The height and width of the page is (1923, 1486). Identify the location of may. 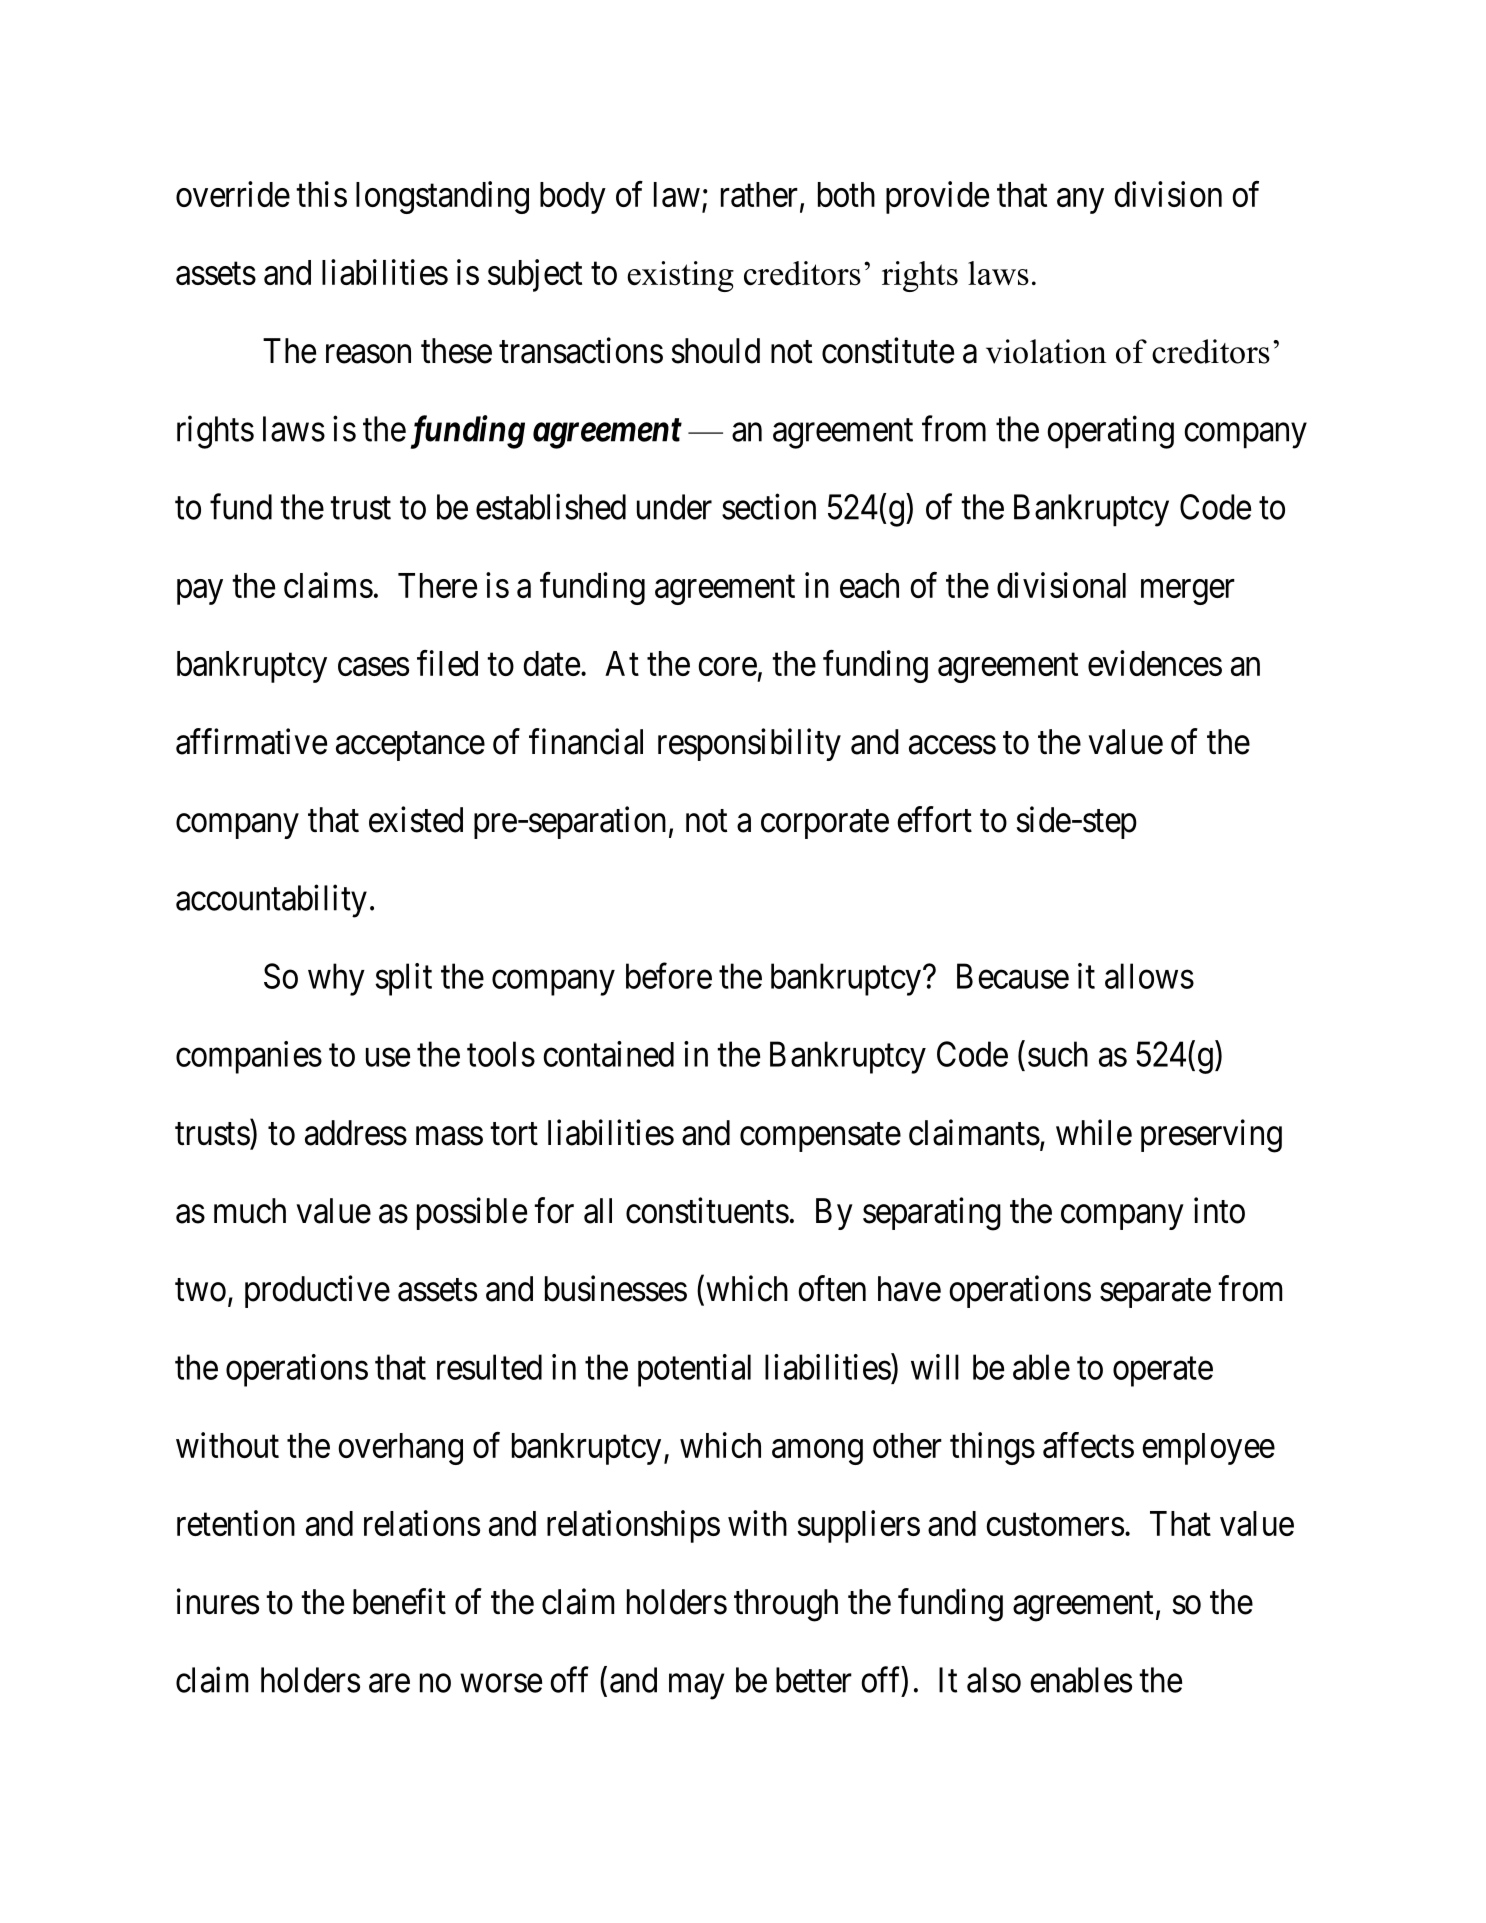
(696, 1687).
